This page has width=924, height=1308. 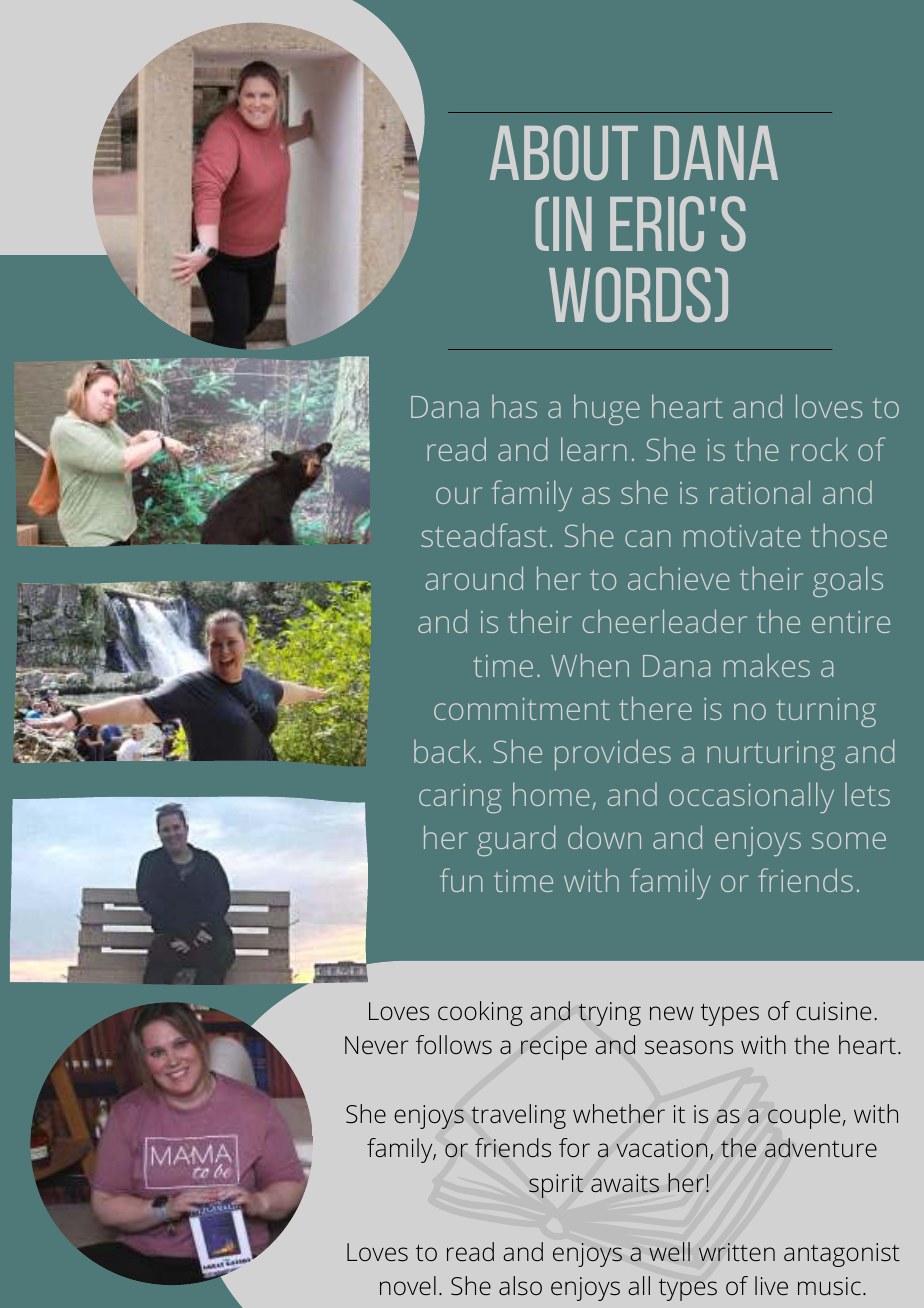 What do you see at coordinates (594, 449) in the page?
I see `learn` at bounding box center [594, 449].
